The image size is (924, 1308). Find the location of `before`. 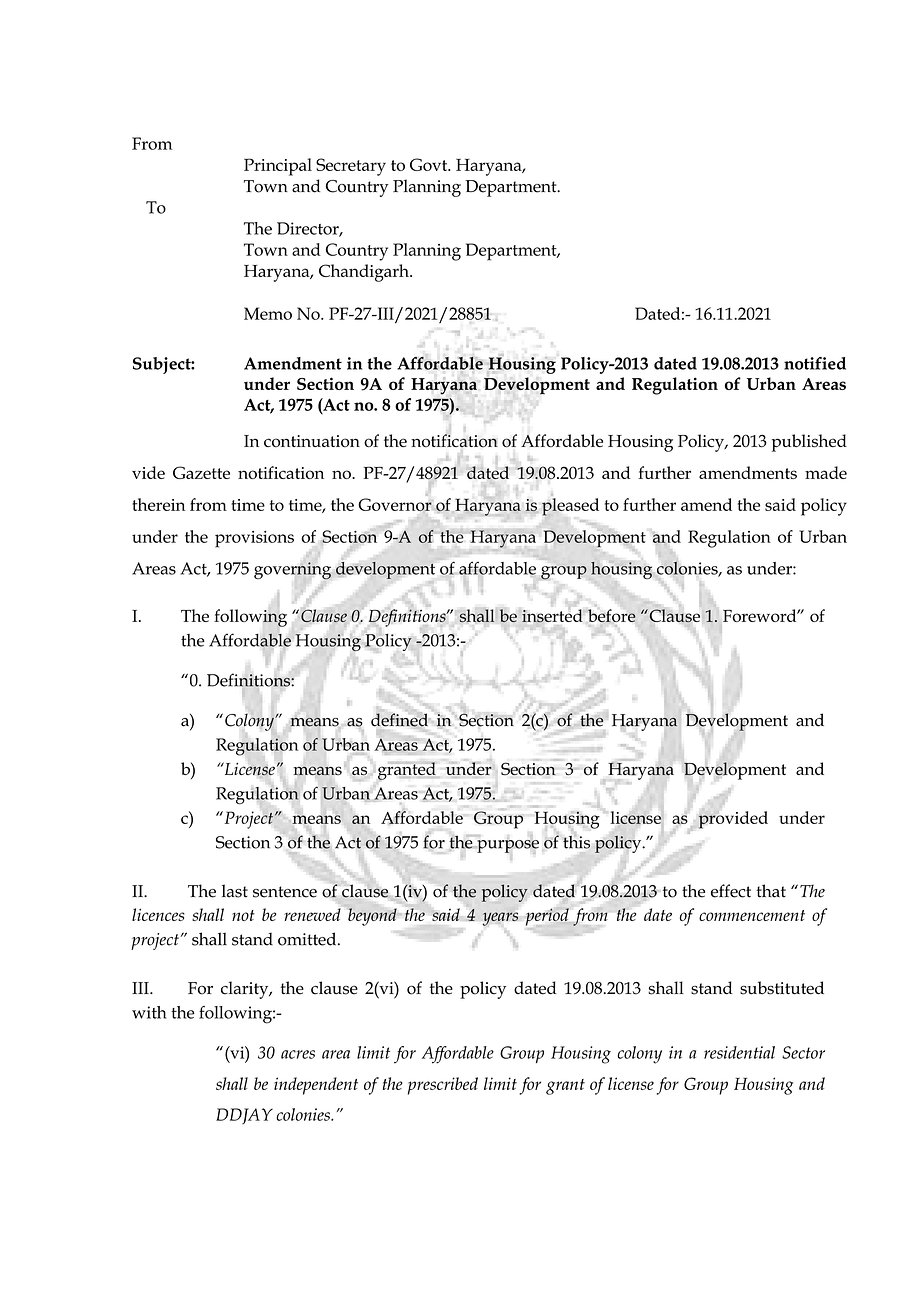

before is located at coordinates (612, 615).
